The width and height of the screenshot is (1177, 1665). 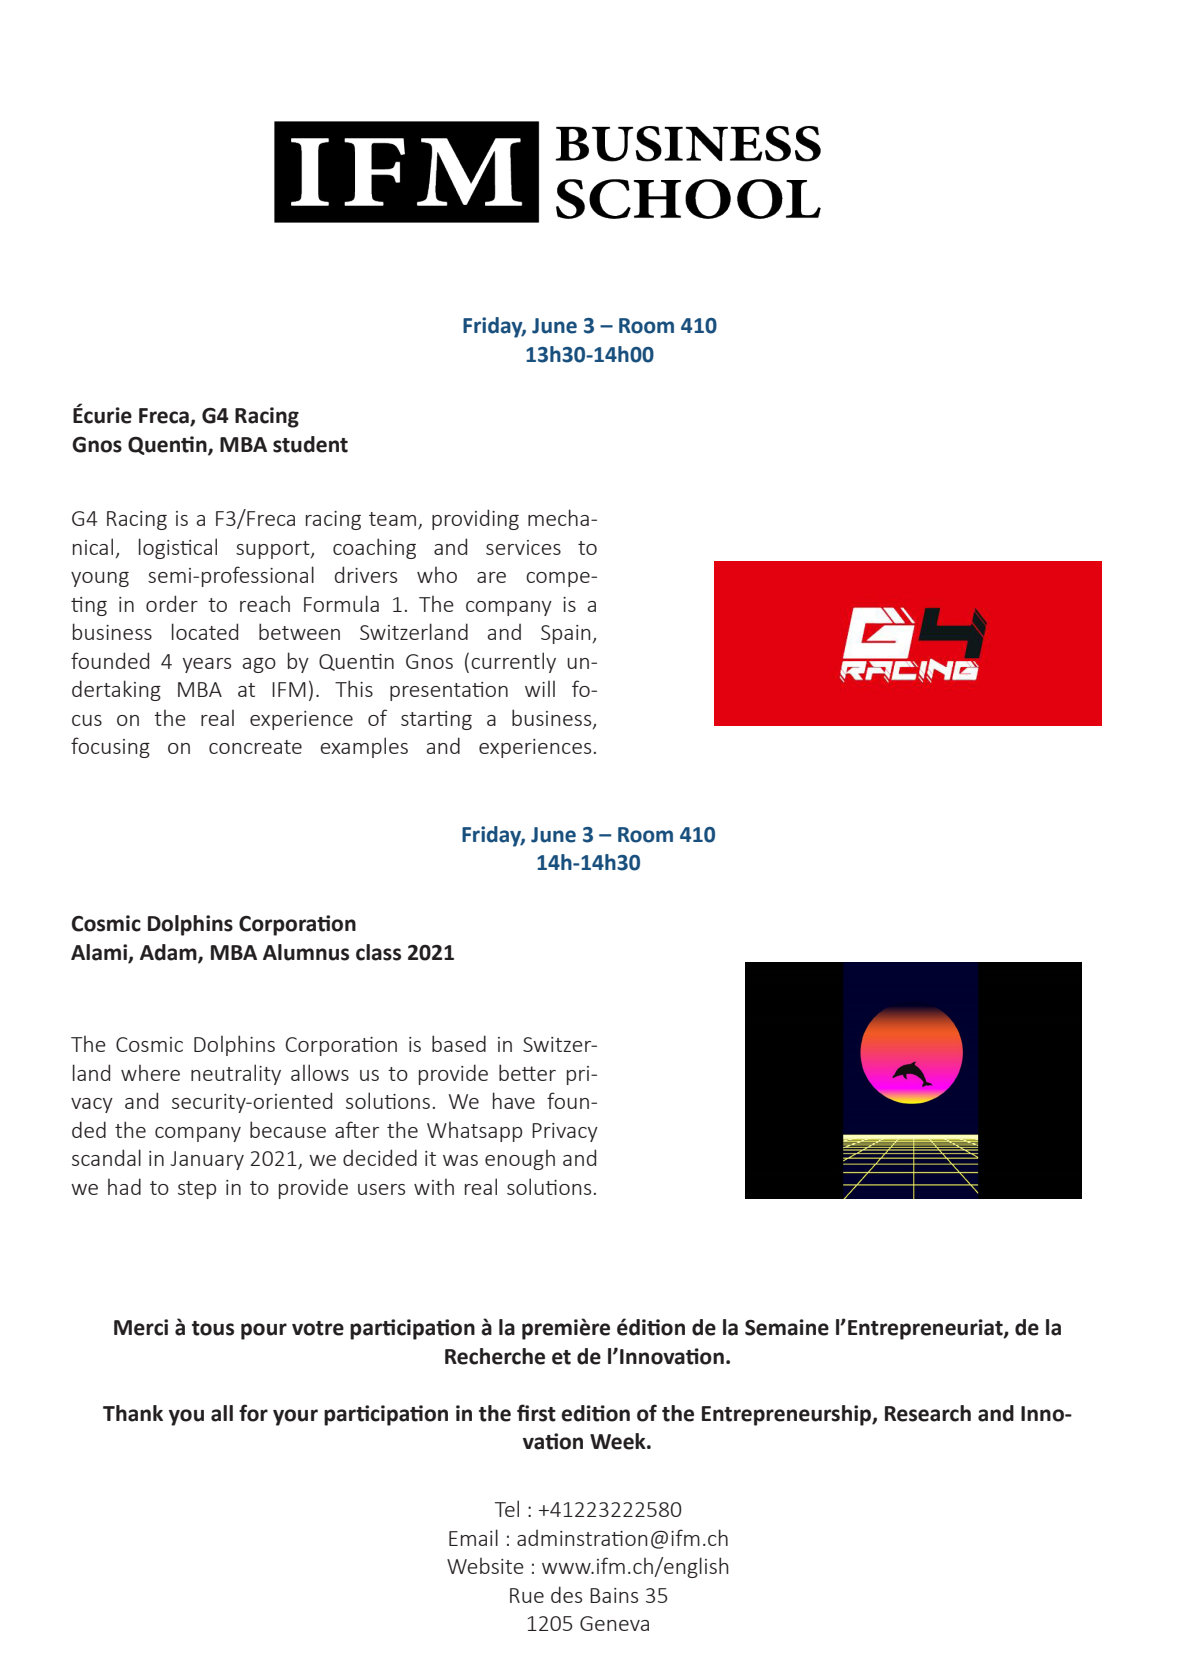 What do you see at coordinates (236, 1074) in the screenshot?
I see `neutrality` at bounding box center [236, 1074].
